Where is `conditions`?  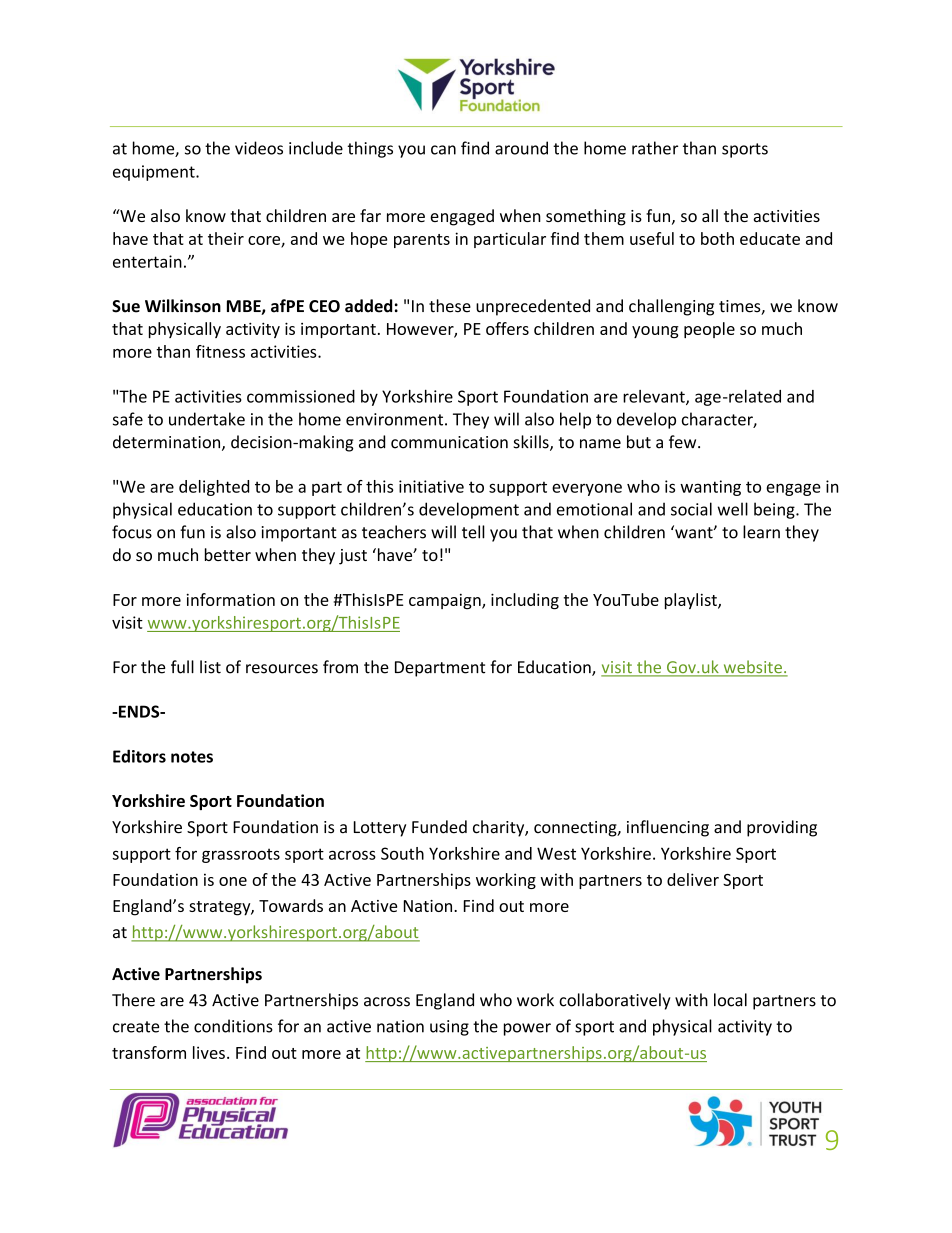
conditions is located at coordinates (233, 1026).
